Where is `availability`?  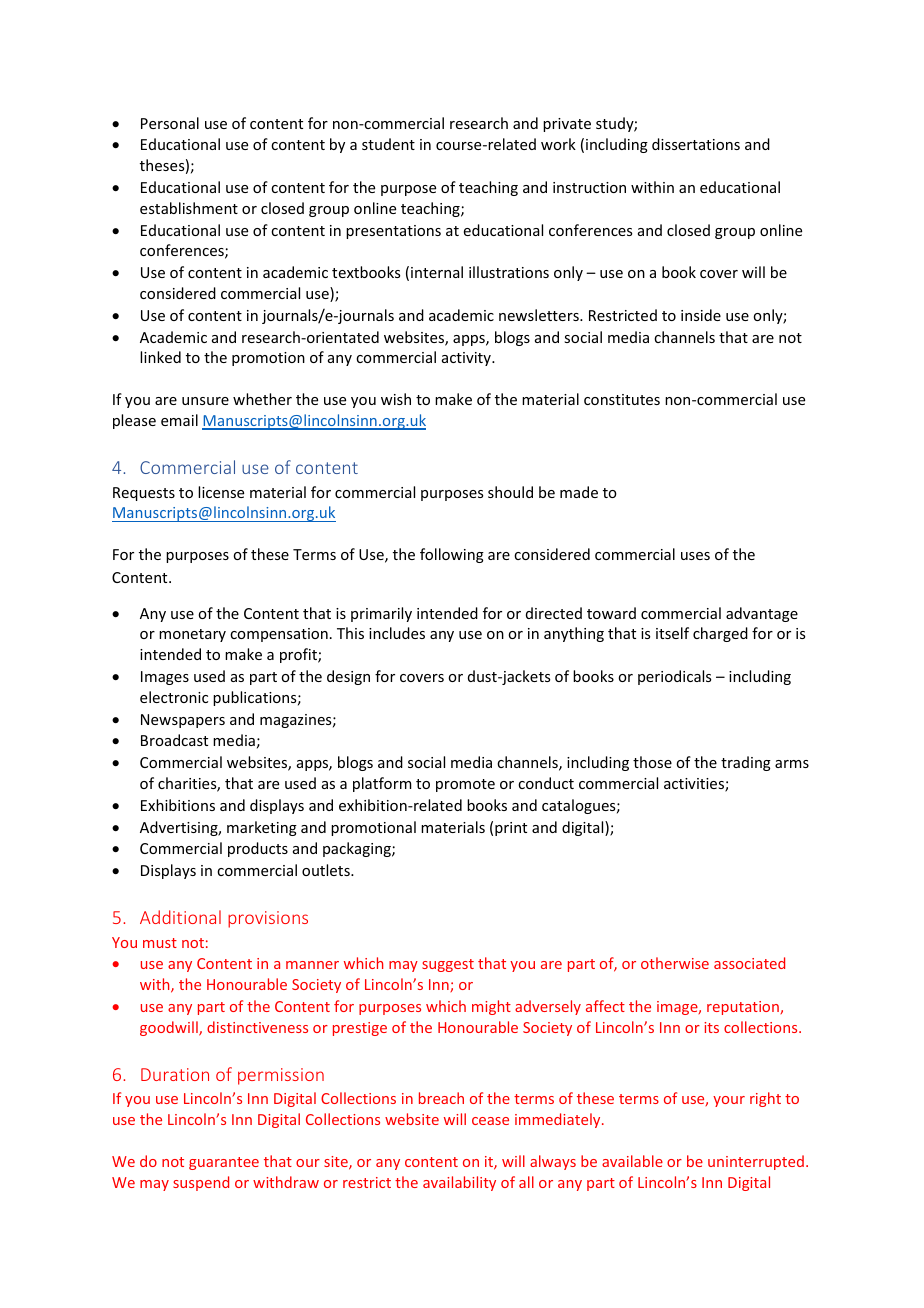 availability is located at coordinates (459, 1183).
